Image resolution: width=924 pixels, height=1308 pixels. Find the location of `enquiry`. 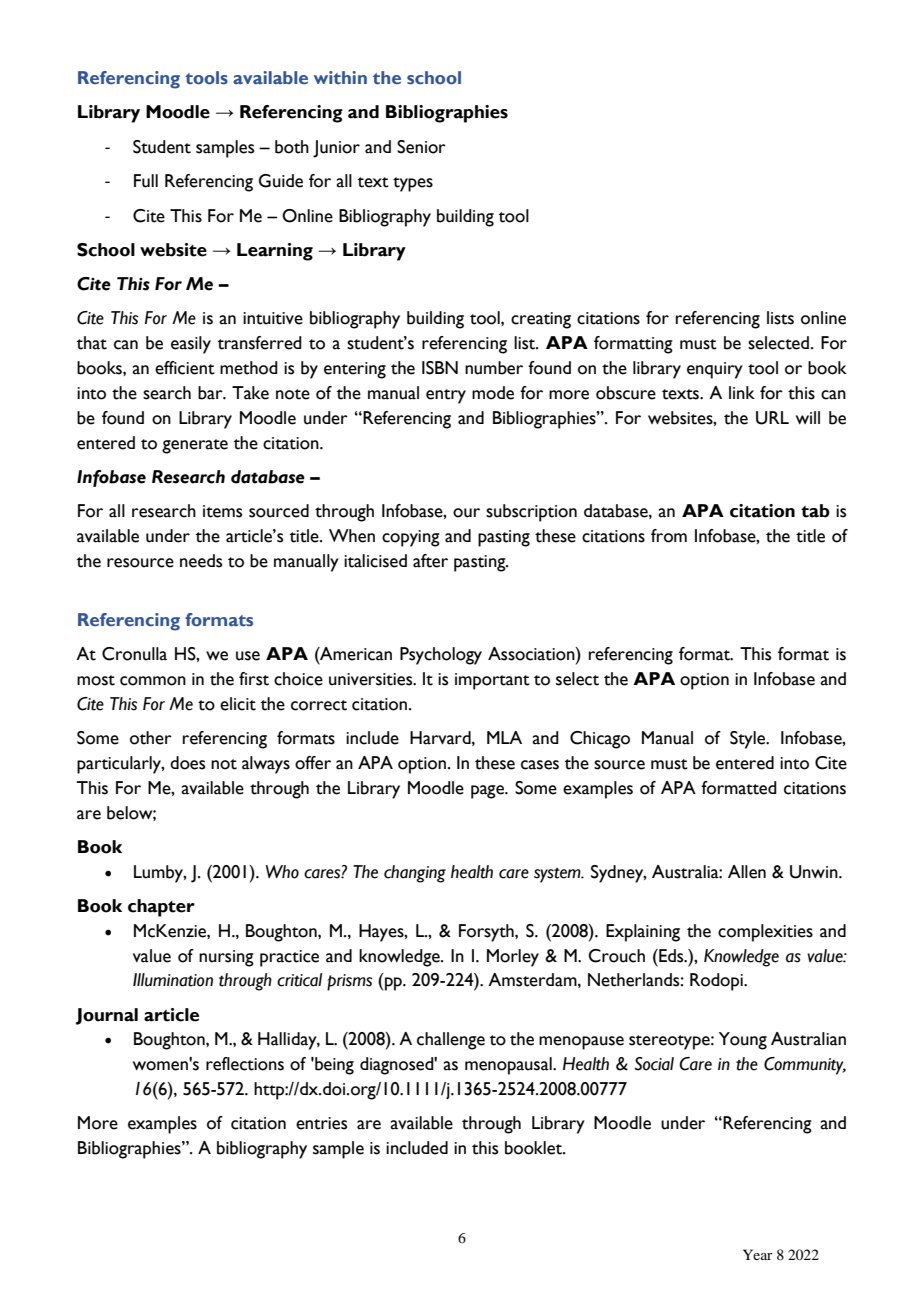

enquiry is located at coordinates (715, 370).
